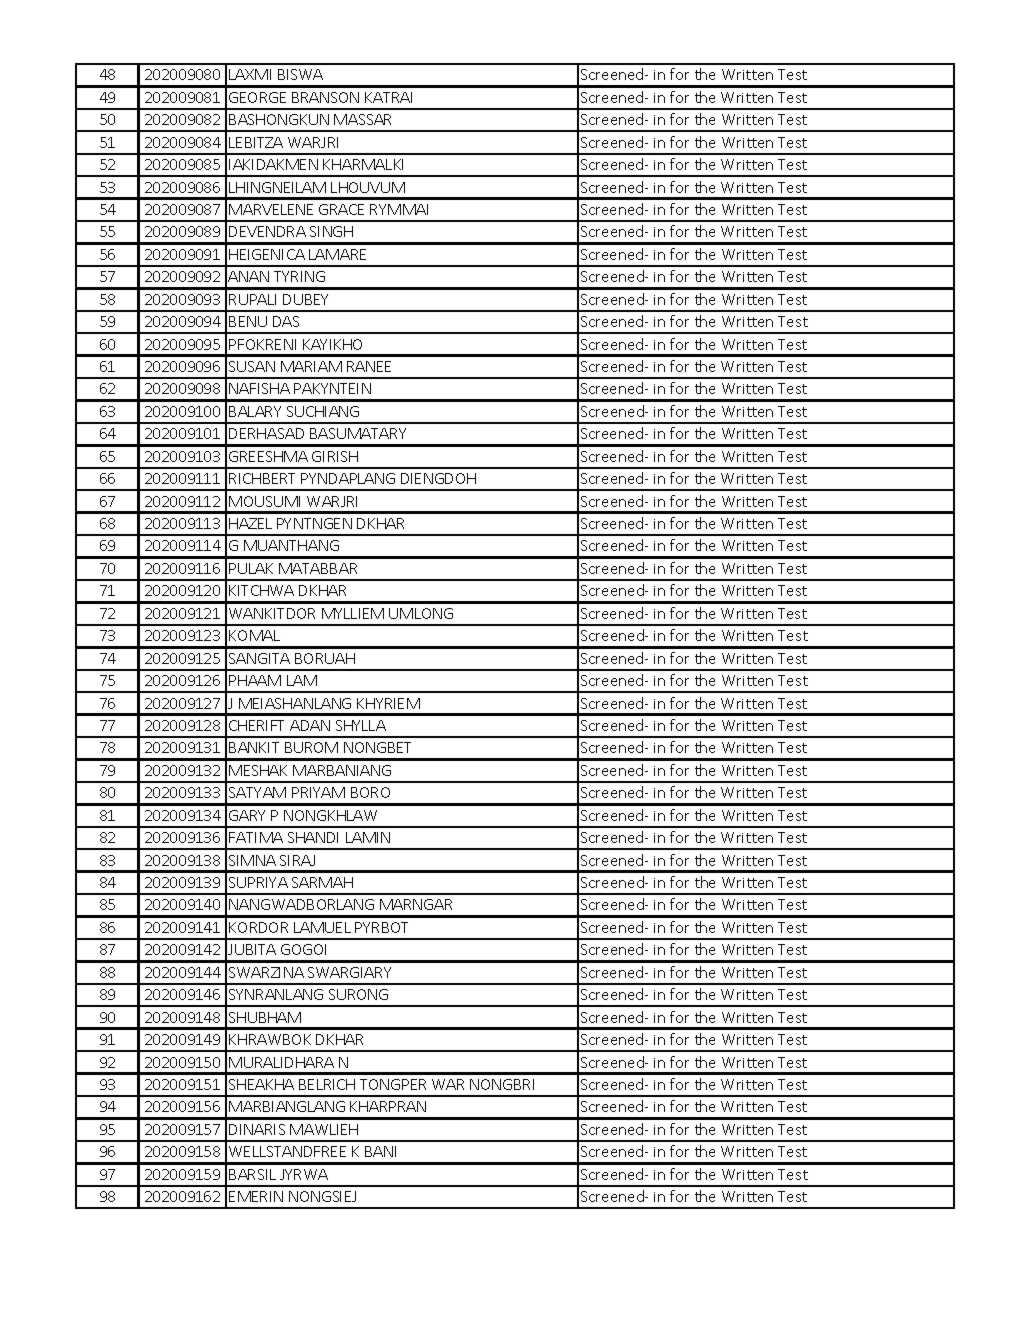 The width and height of the document is (1031, 1334). What do you see at coordinates (250, 523) in the document?
I see `HAZEL` at bounding box center [250, 523].
